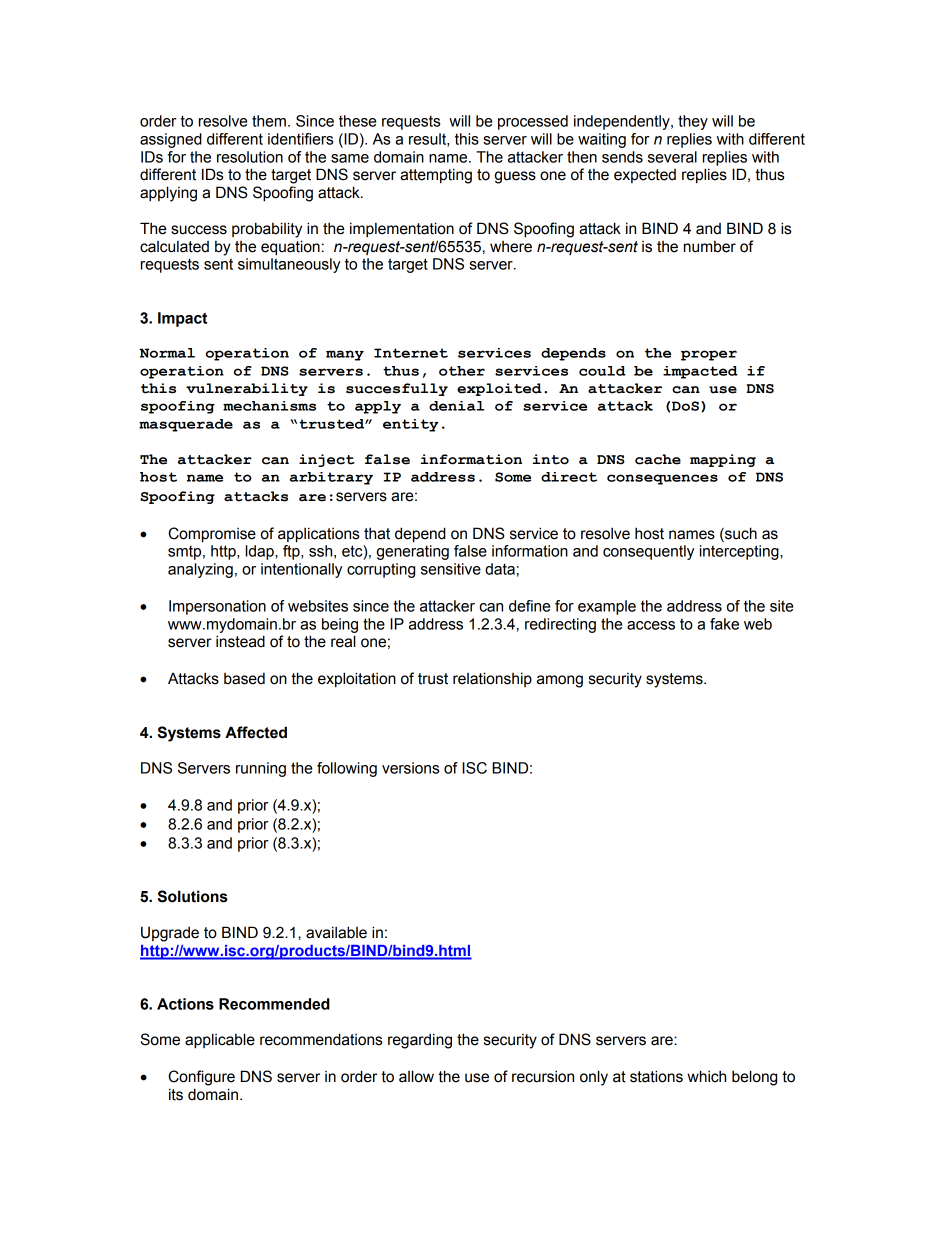 This page has width=952, height=1233. Describe the element at coordinates (217, 607) in the page. I see `Impersonation` at that location.
